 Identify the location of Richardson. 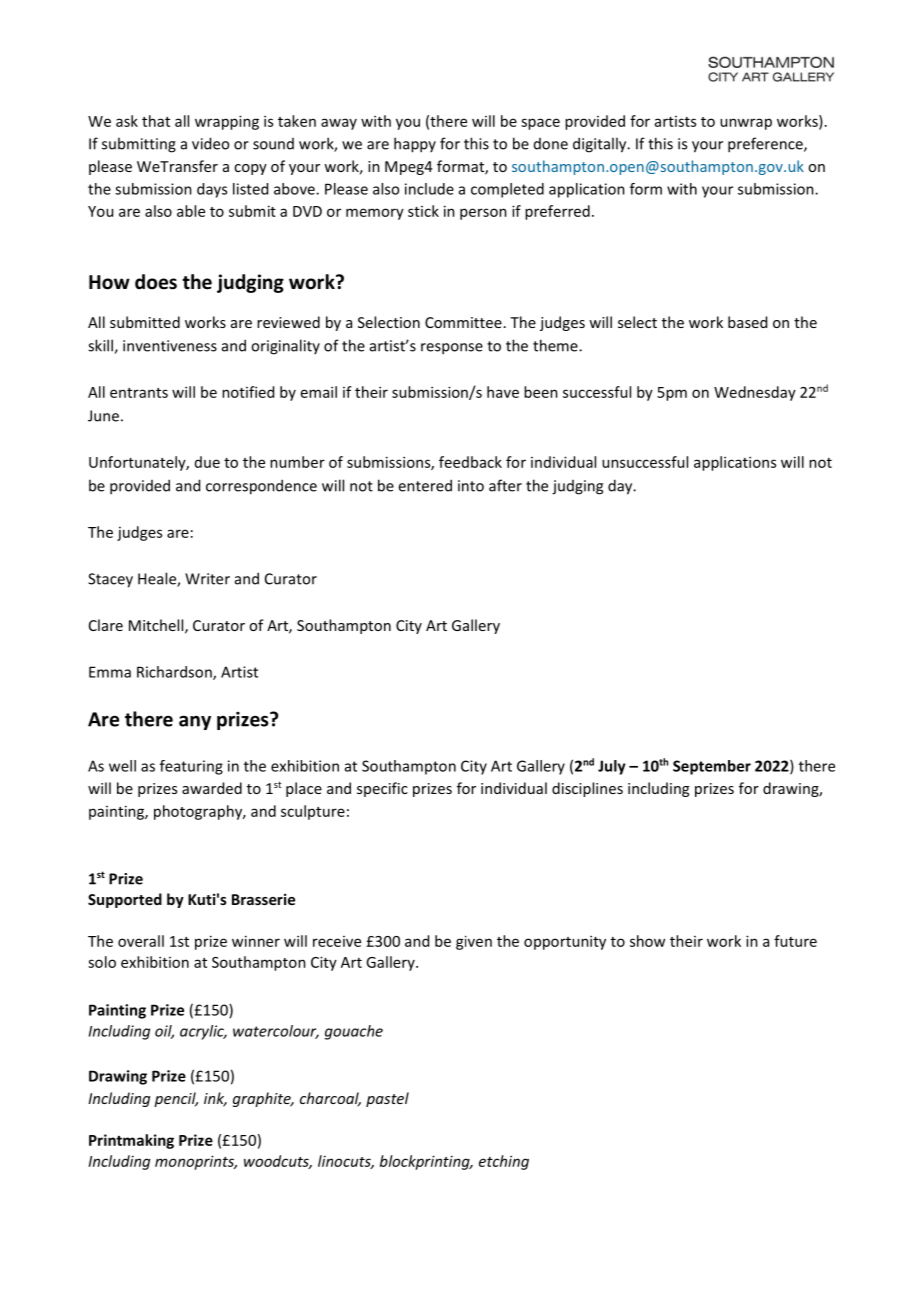
(175, 673).
